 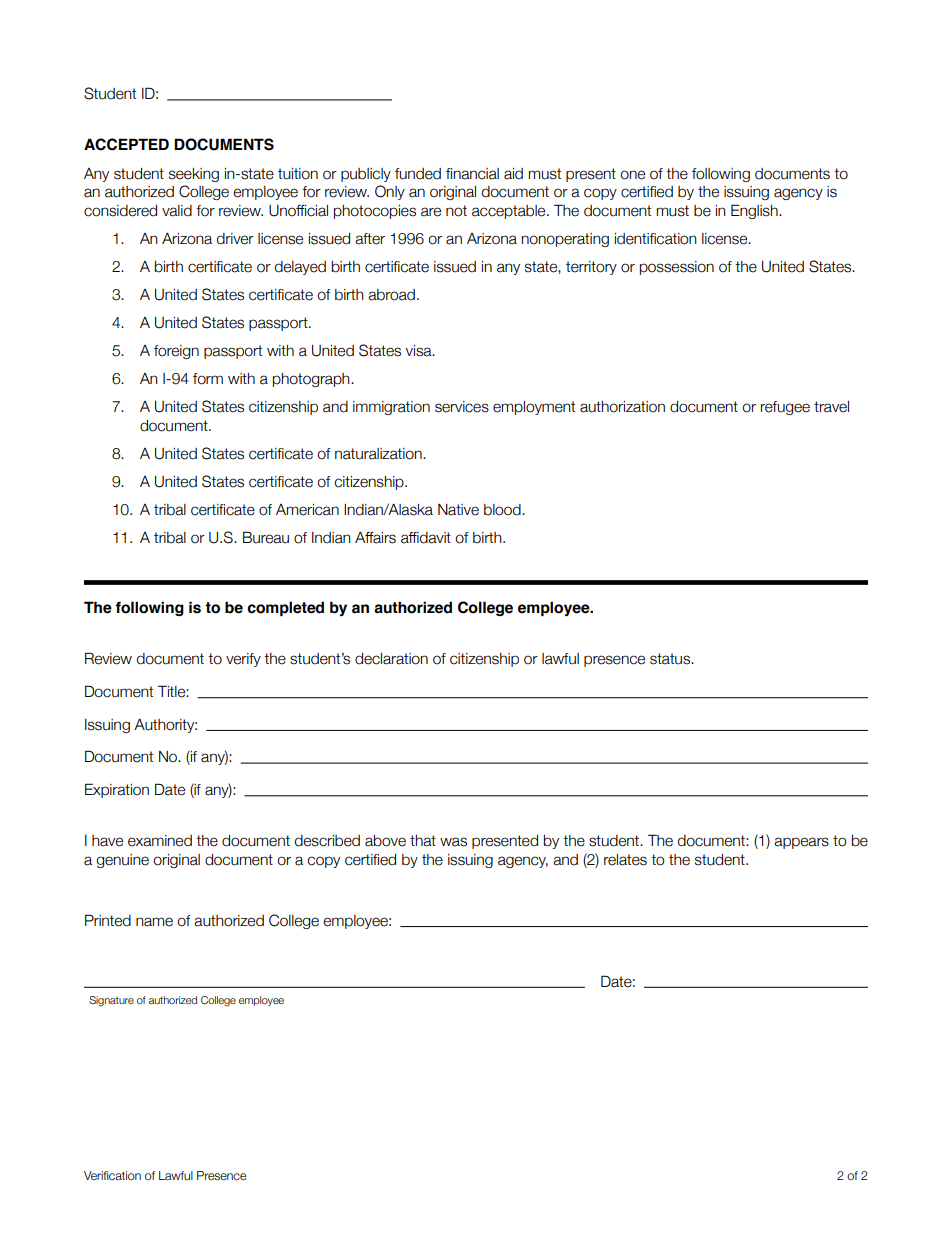 I want to click on financial, so click(x=472, y=174).
